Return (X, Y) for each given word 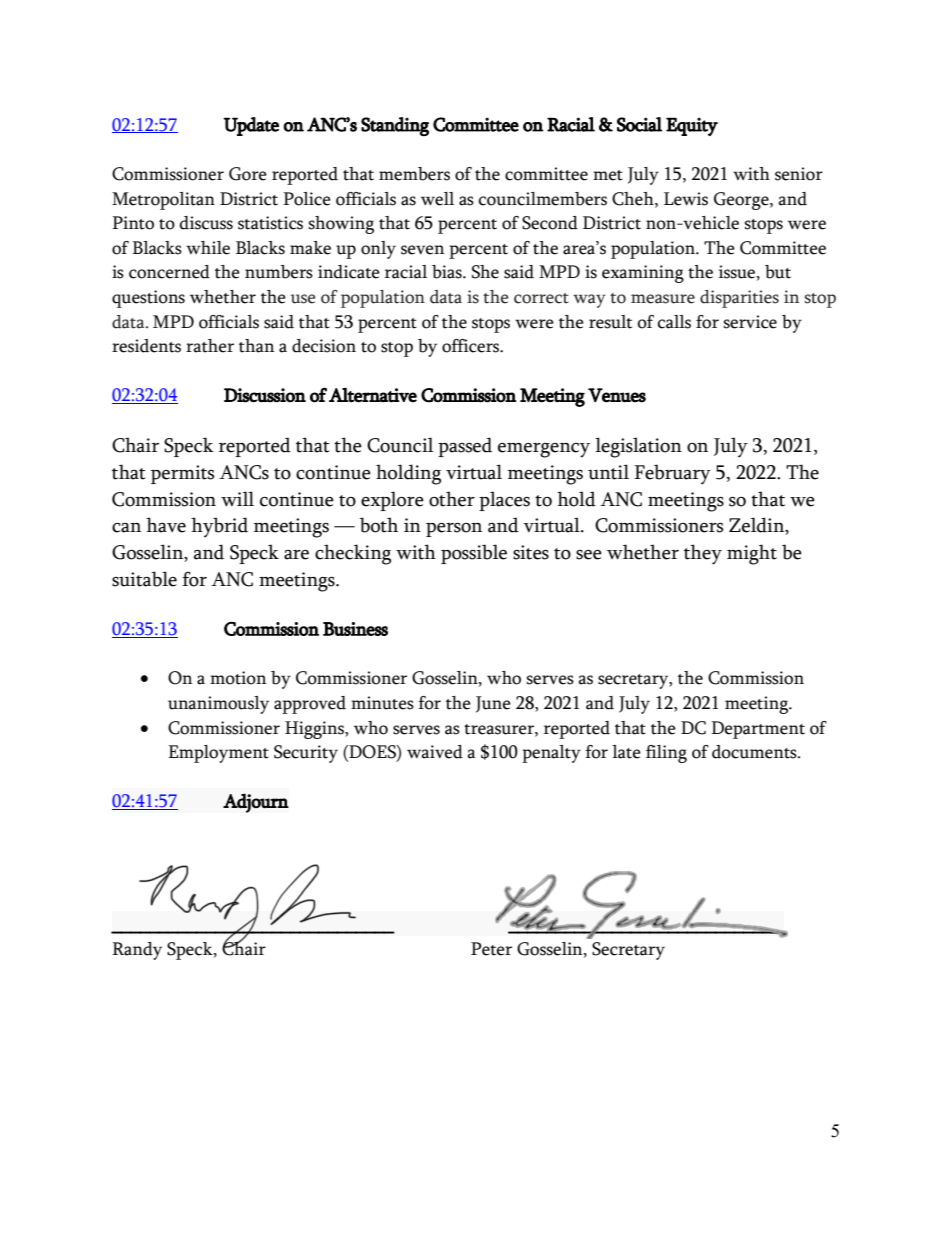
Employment (218, 754)
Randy (137, 951)
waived (435, 752)
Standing (395, 126)
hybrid (219, 527)
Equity (692, 126)
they (703, 554)
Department (758, 730)
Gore (248, 174)
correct (541, 298)
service (750, 322)
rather (210, 346)
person (454, 530)
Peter (491, 949)
